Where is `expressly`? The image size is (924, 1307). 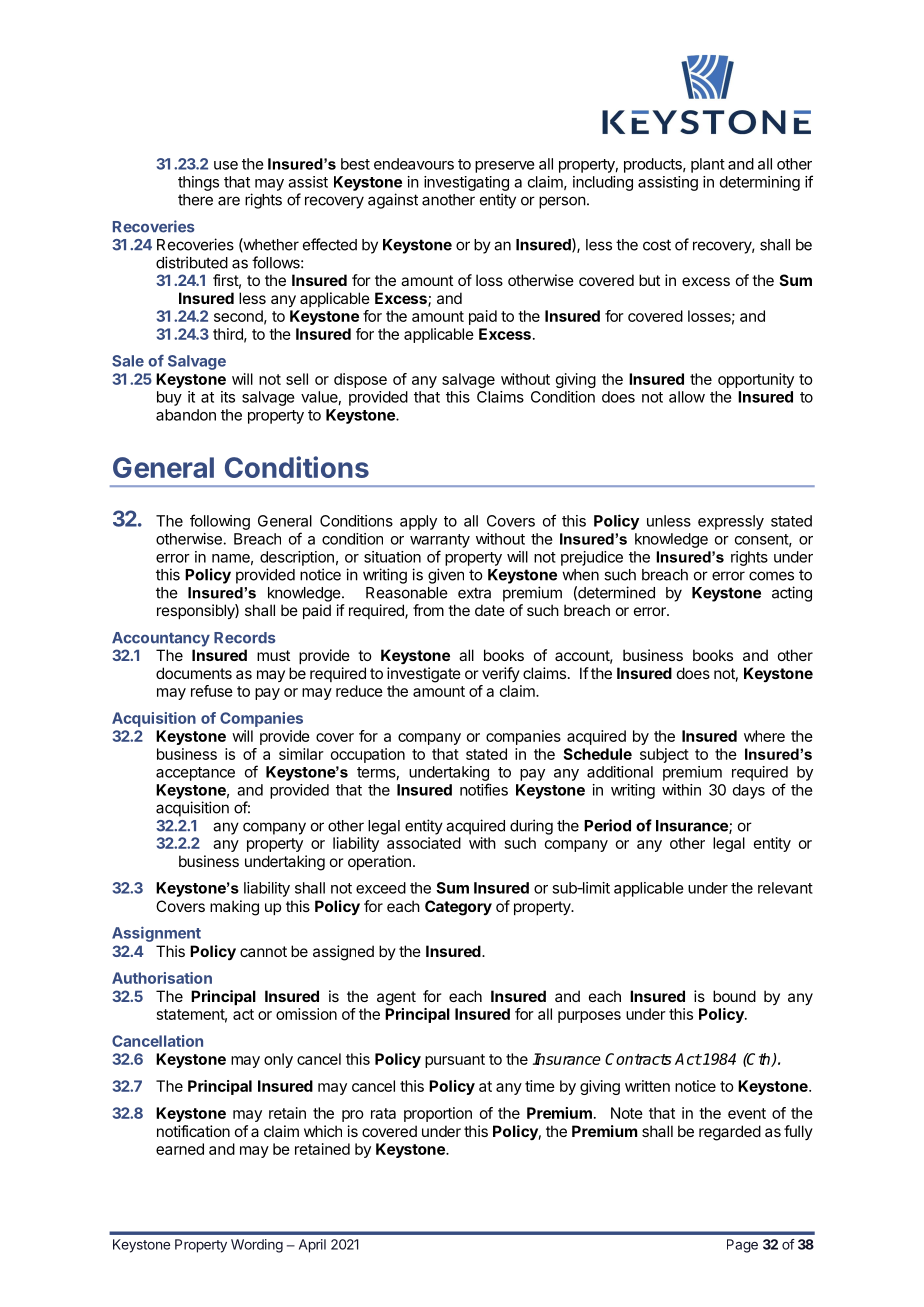
expressly is located at coordinates (731, 522).
